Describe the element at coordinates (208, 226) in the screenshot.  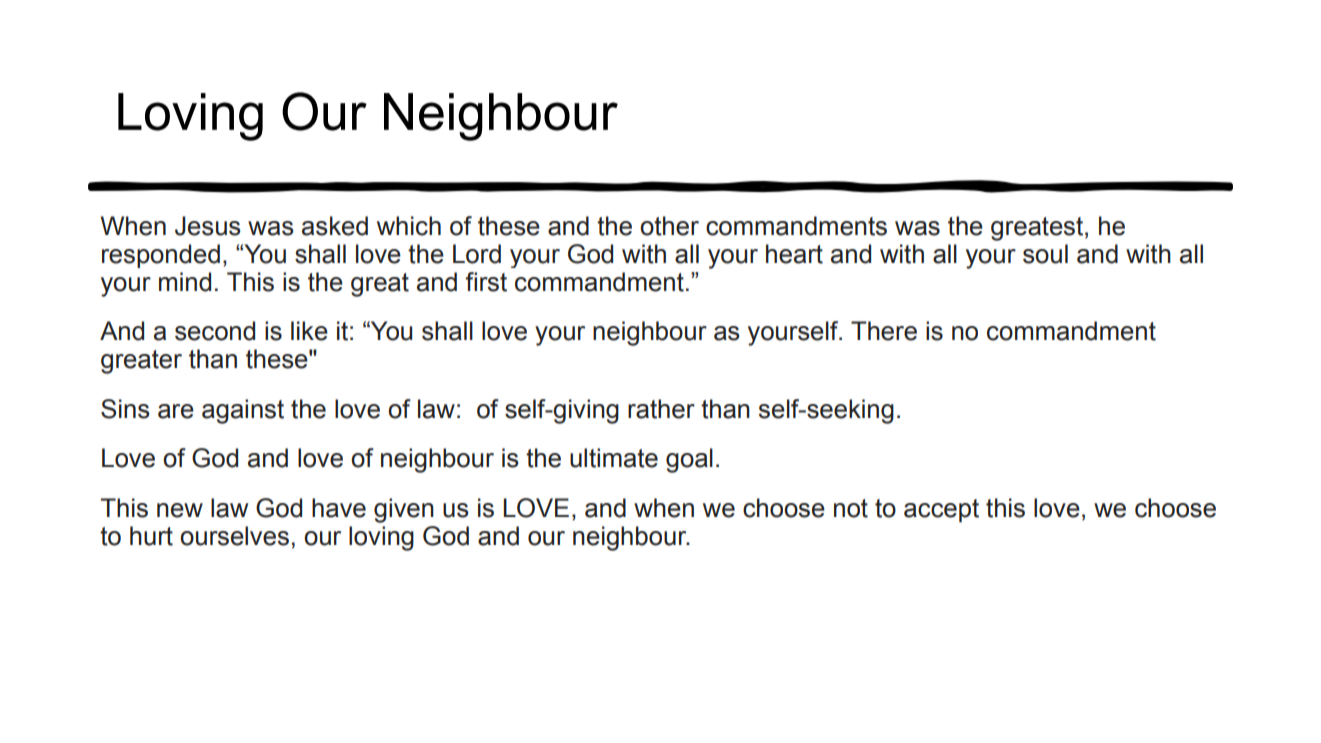
I see `Jesus` at that location.
